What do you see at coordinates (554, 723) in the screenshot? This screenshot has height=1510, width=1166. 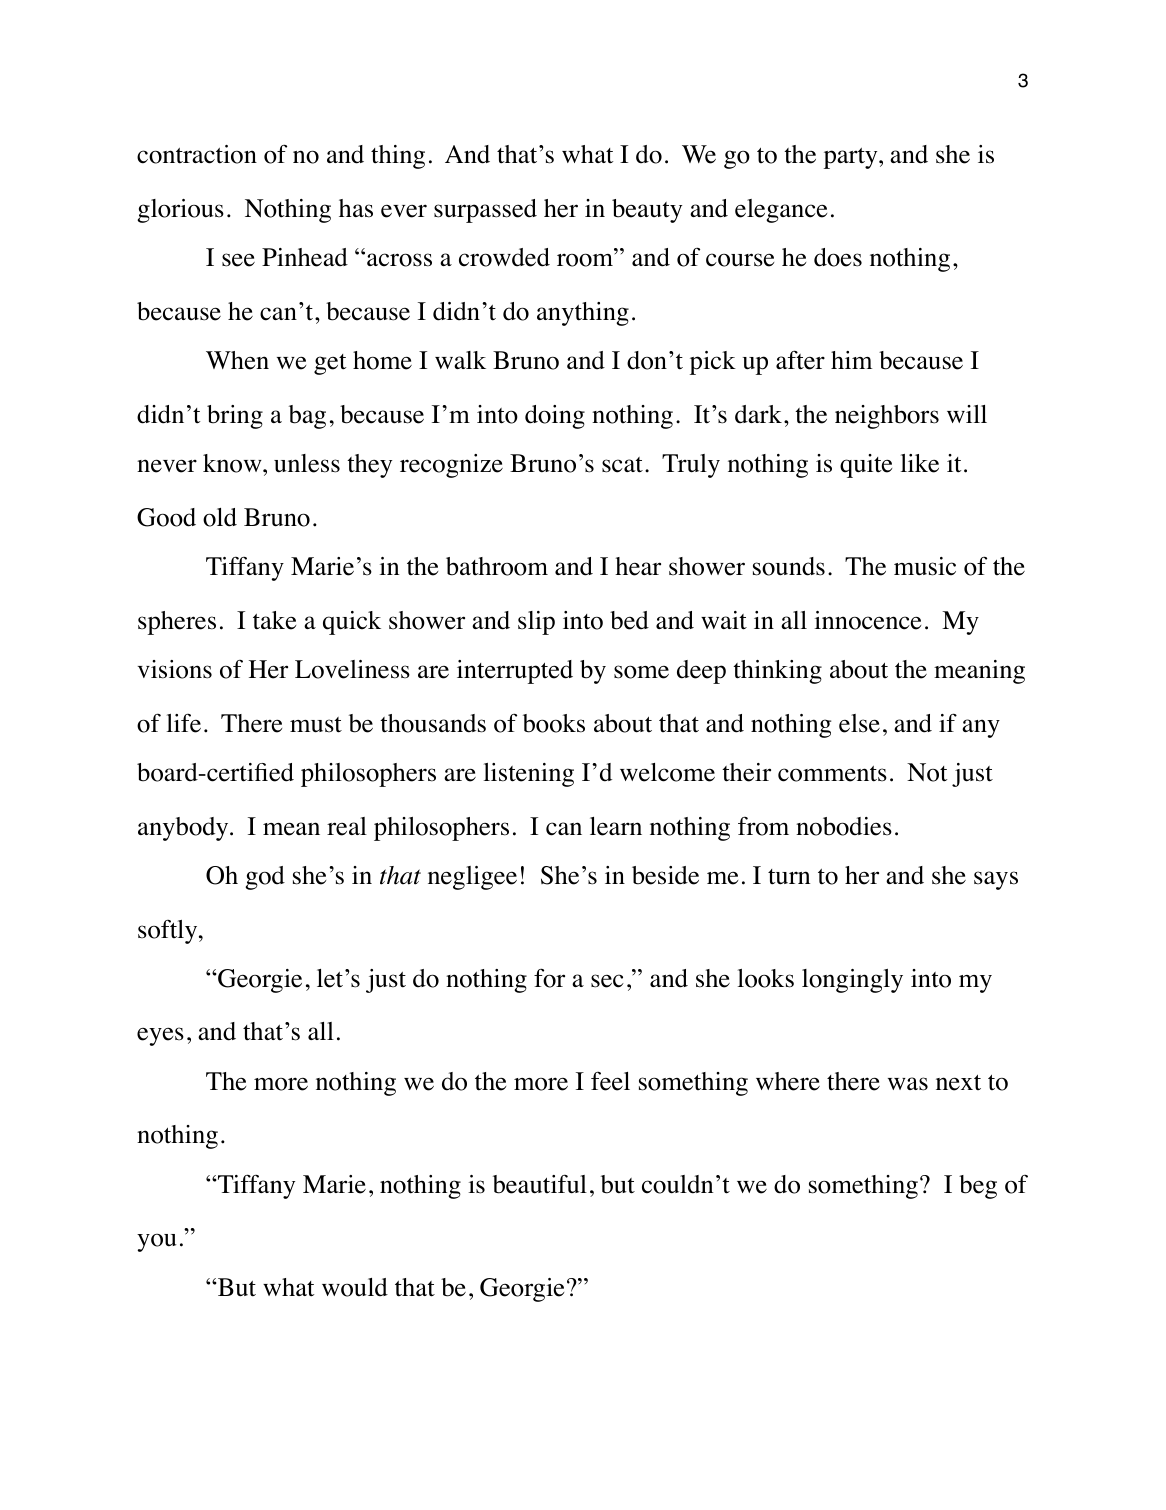 I see `books` at bounding box center [554, 723].
